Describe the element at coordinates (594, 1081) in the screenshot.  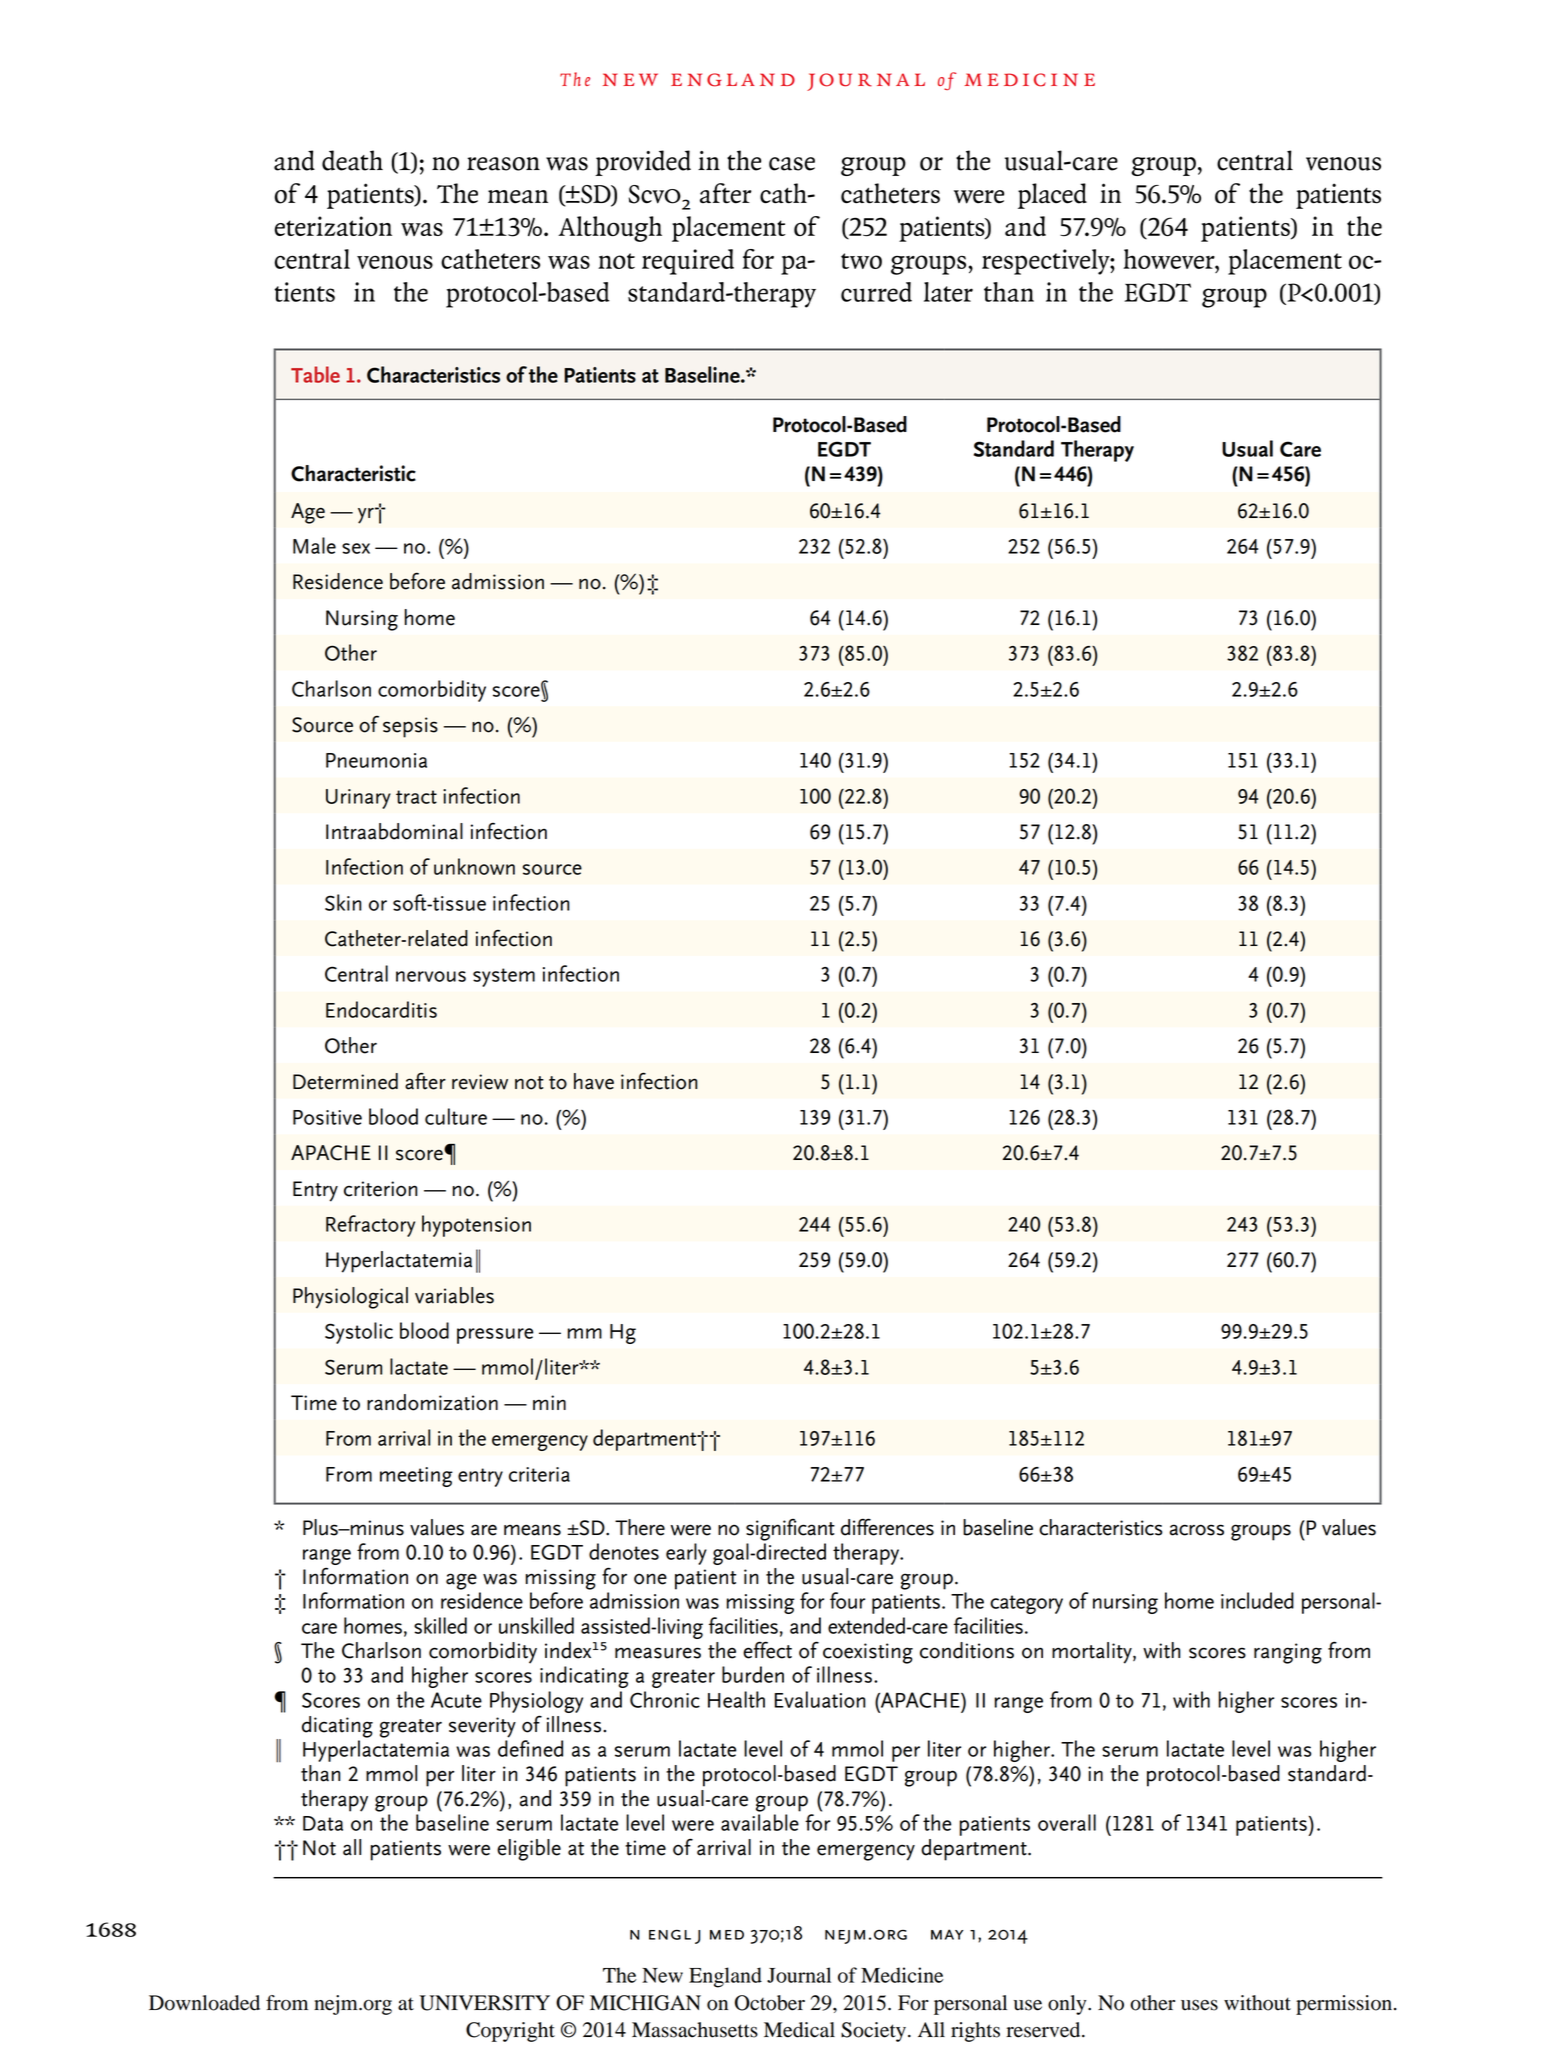
I see `have` at that location.
